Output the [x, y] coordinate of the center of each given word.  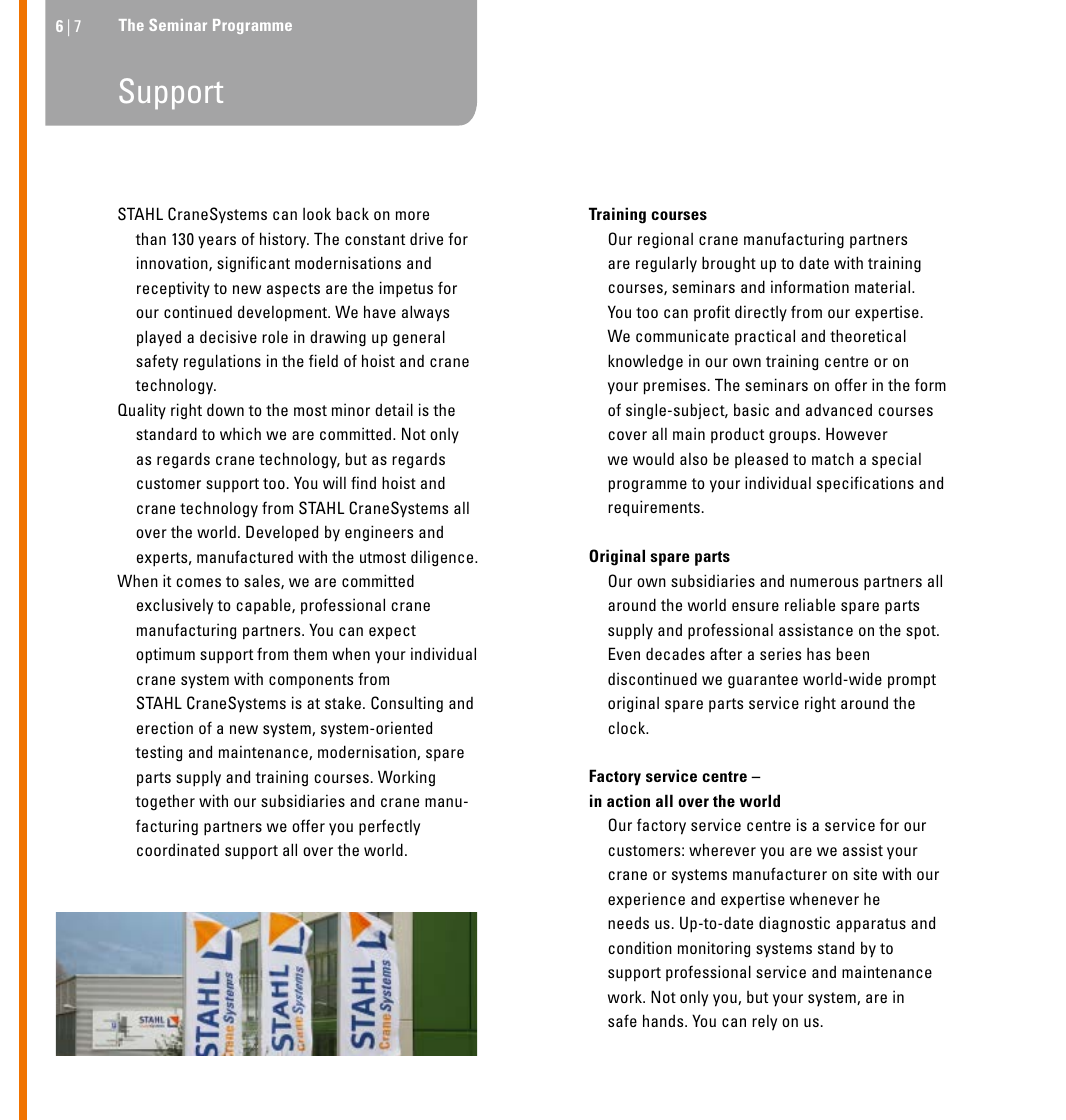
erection [165, 727]
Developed [282, 533]
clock [628, 727]
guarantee [763, 681]
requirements [654, 508]
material [884, 286]
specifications [865, 484]
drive [426, 238]
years [217, 242]
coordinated [178, 849]
